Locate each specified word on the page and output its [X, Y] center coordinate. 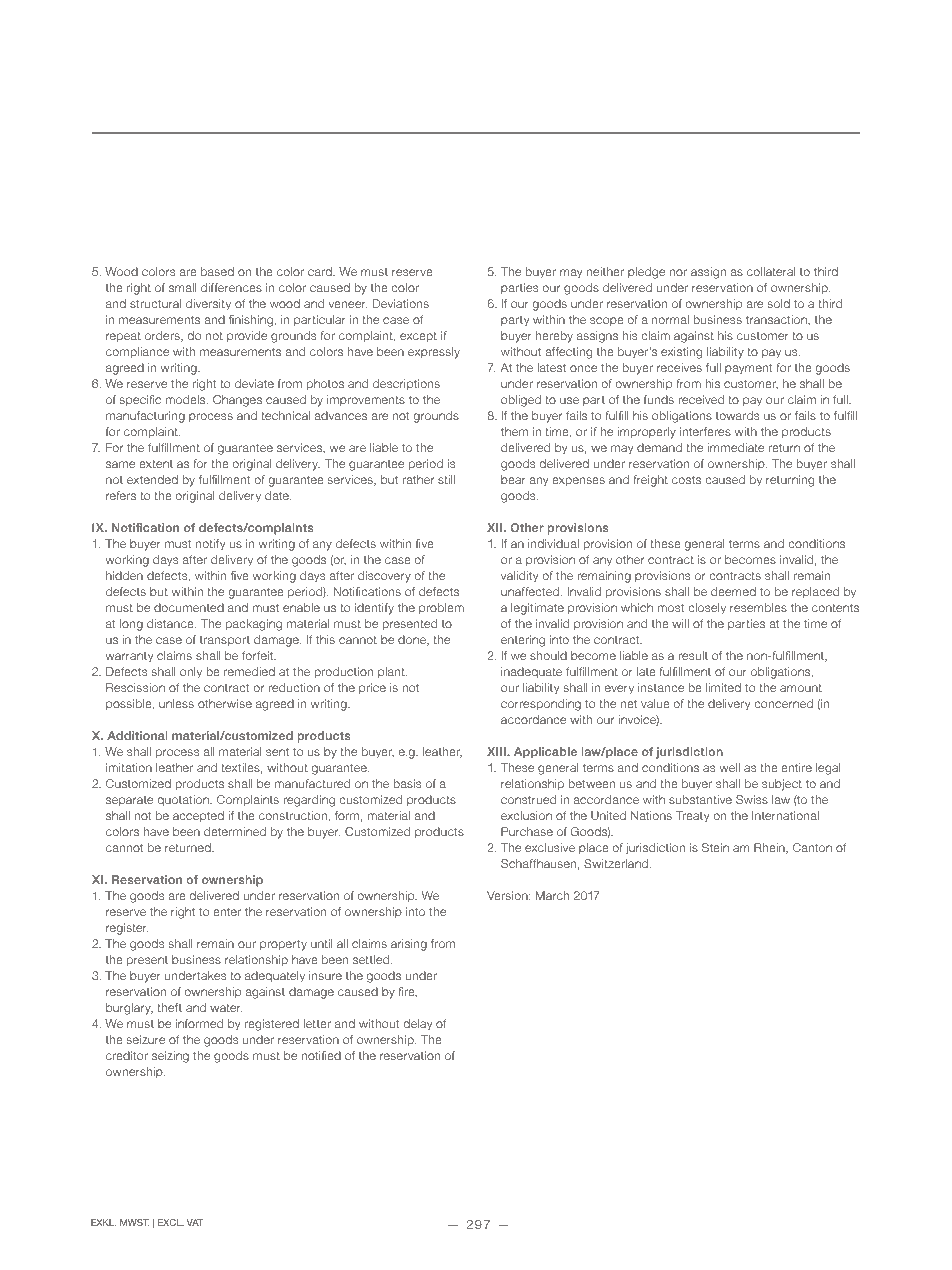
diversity [208, 305]
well [730, 767]
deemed [733, 591]
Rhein [770, 848]
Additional [137, 735]
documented [189, 607]
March [552, 895]
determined [235, 831]
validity [519, 577]
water [226, 1008]
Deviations [401, 303]
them [514, 431]
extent [156, 464]
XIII [497, 751]
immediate [735, 447]
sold [778, 303]
